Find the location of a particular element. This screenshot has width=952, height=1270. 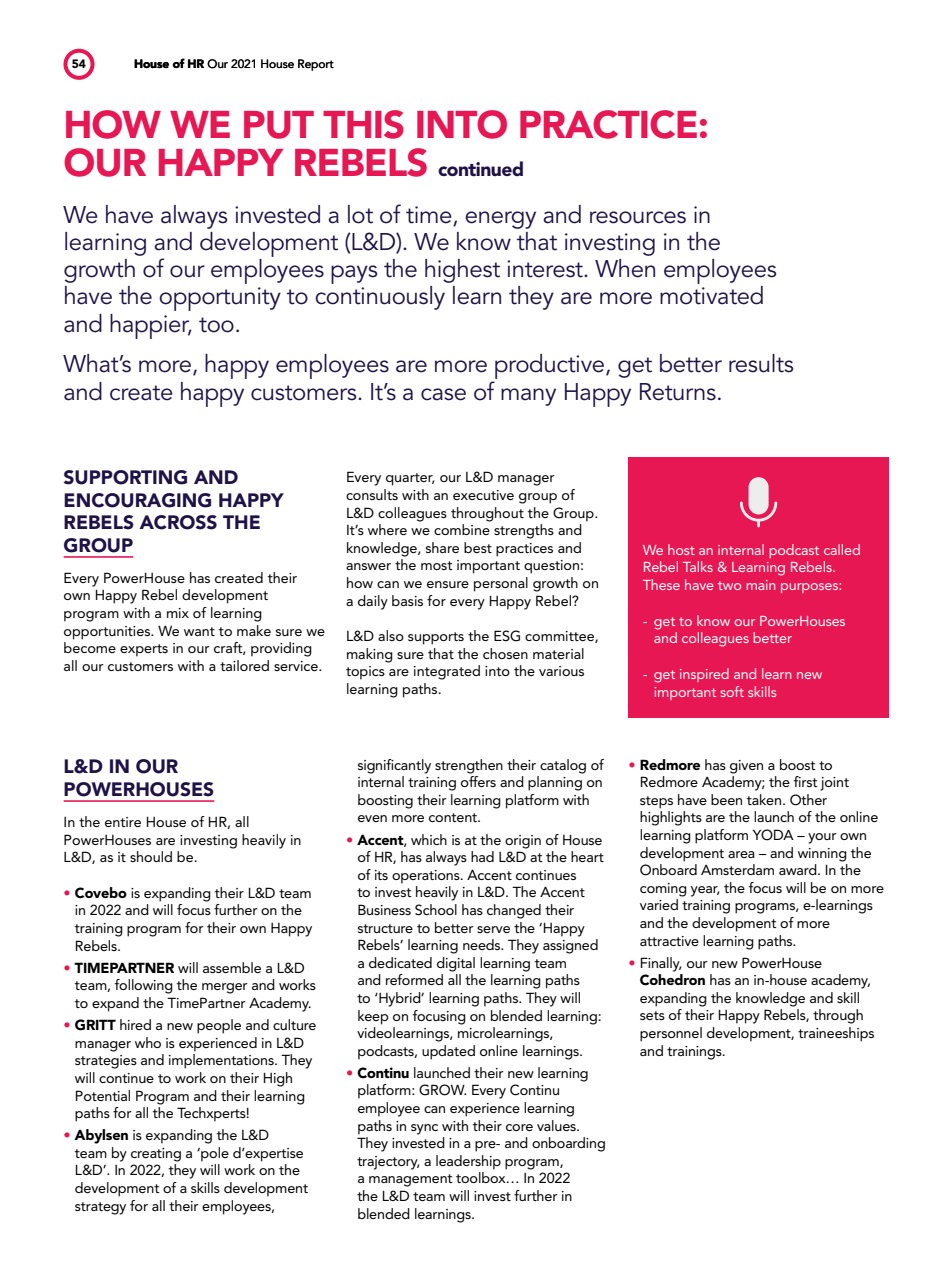

creating is located at coordinates (156, 1155).
